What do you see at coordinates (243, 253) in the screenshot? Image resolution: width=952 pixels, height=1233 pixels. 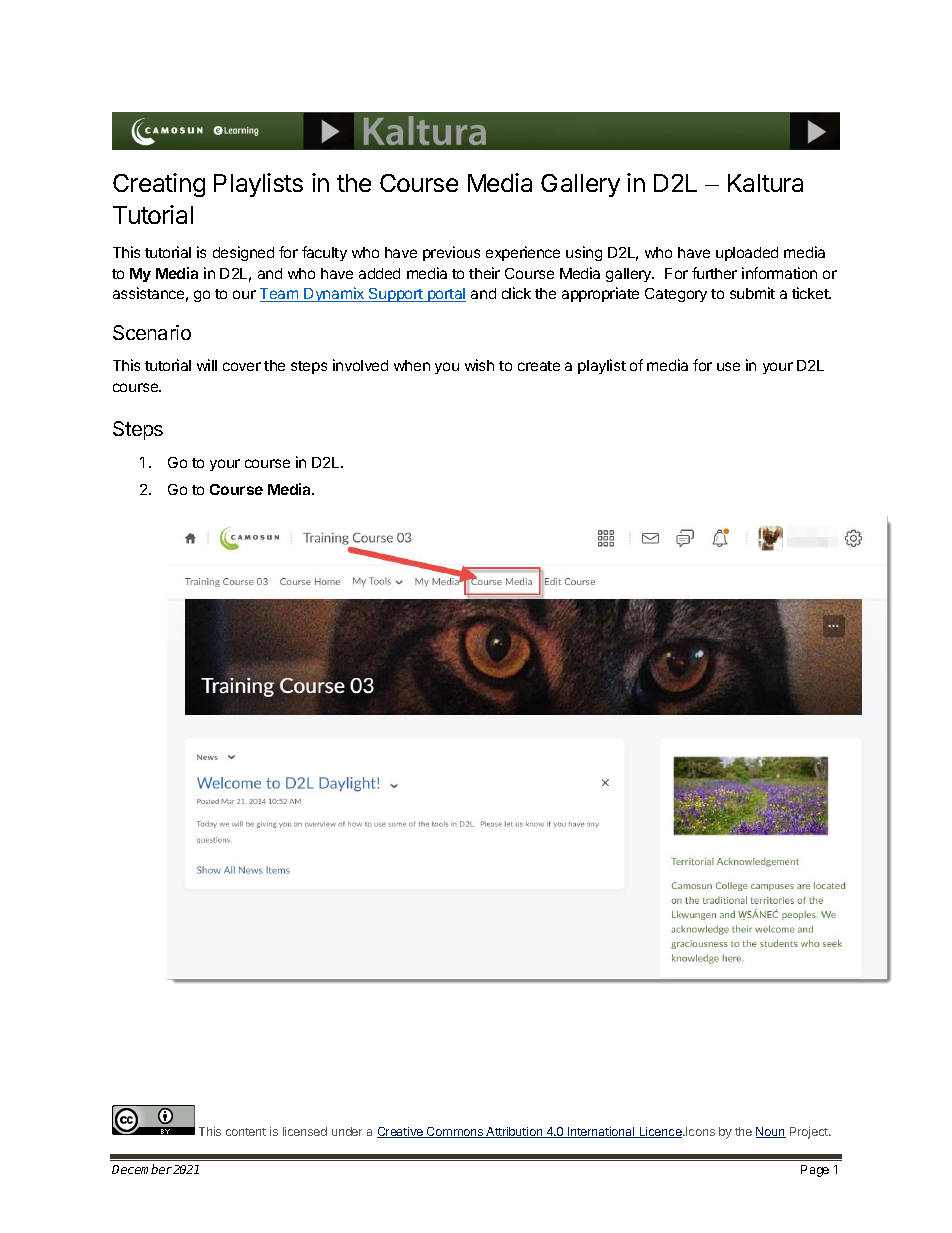 I see `designed` at bounding box center [243, 253].
